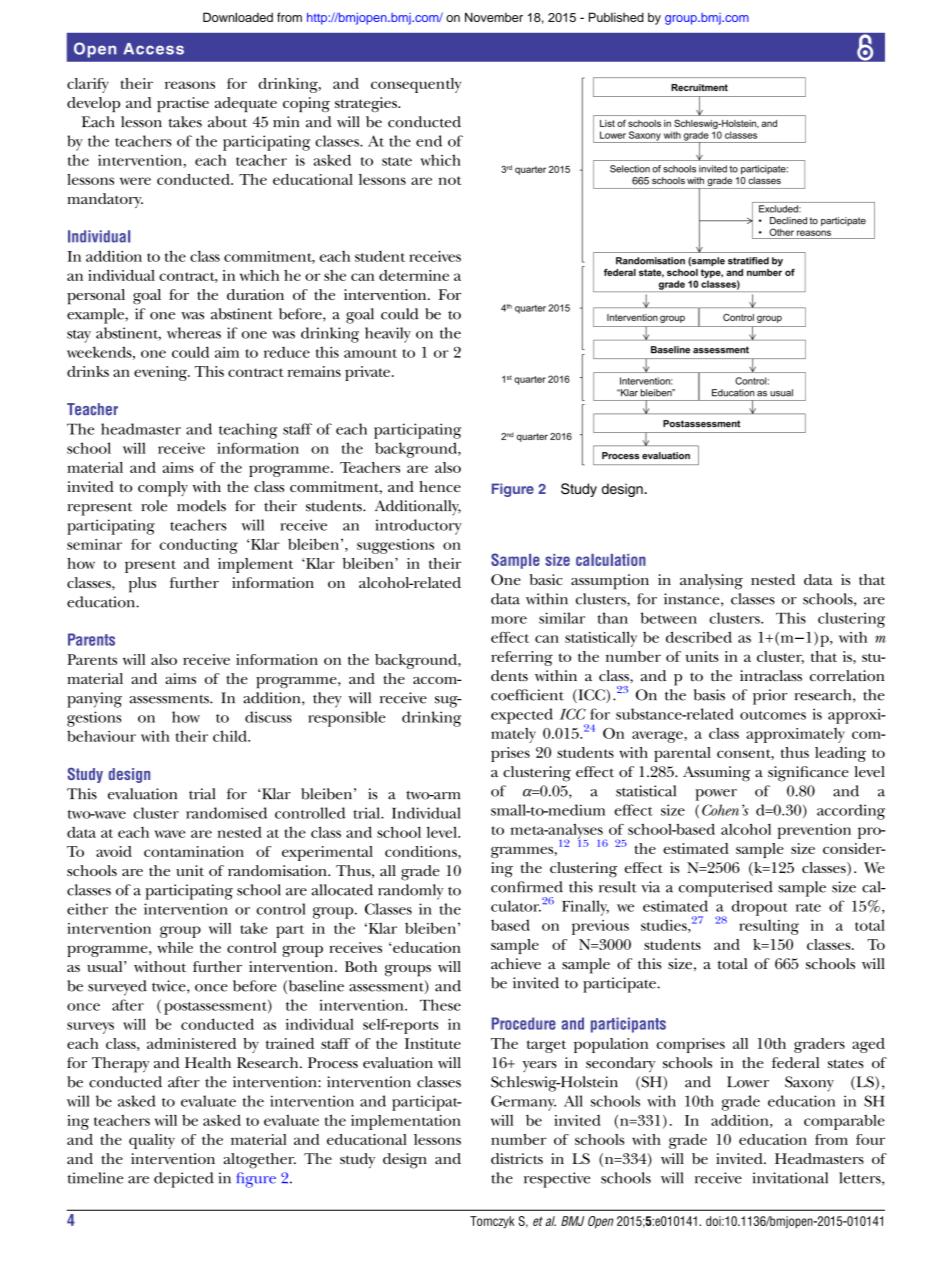 The image size is (952, 1270). What do you see at coordinates (616, 17) in the screenshot?
I see `Published` at bounding box center [616, 17].
